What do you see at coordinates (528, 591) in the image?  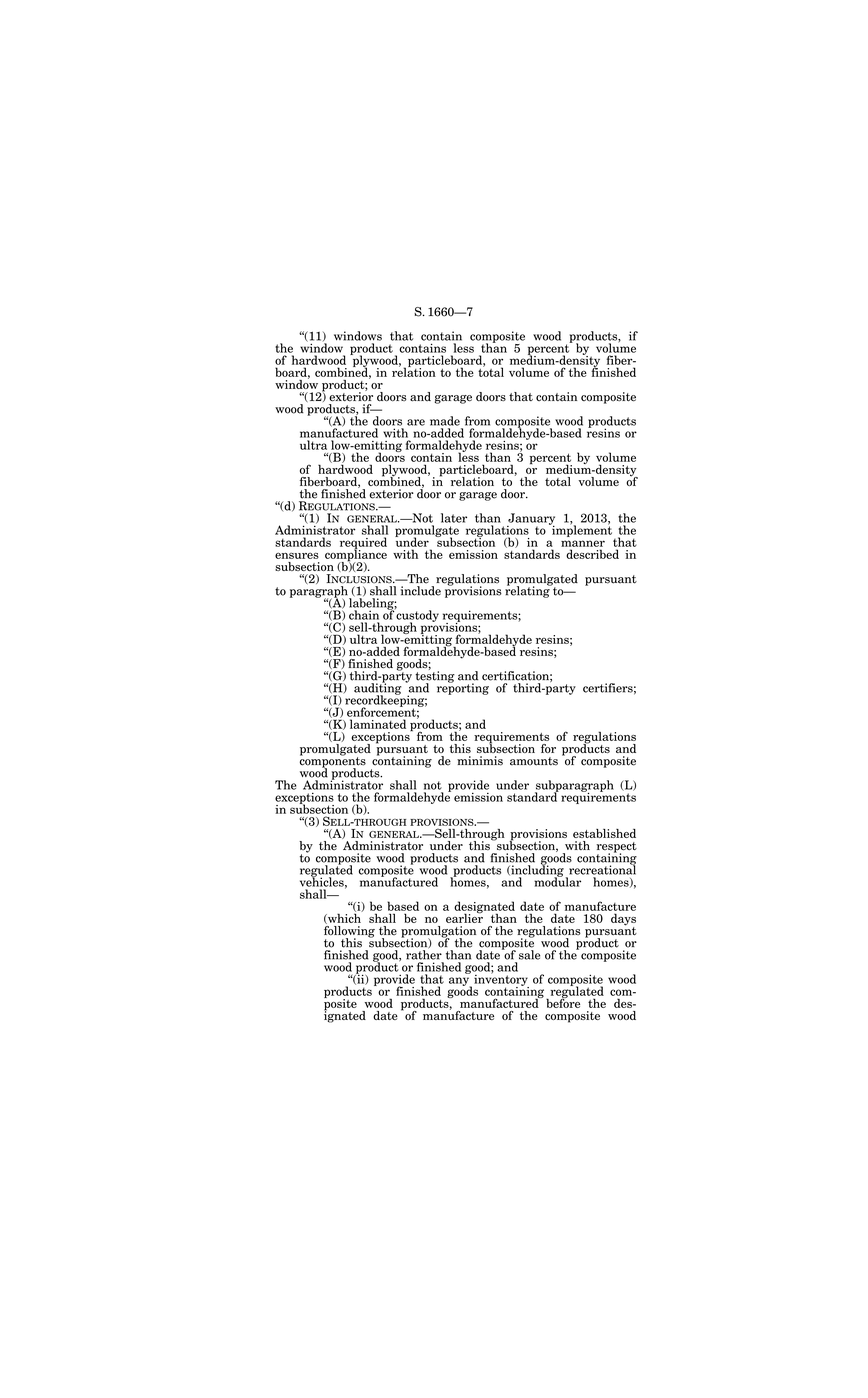 I see `relating` at bounding box center [528, 591].
